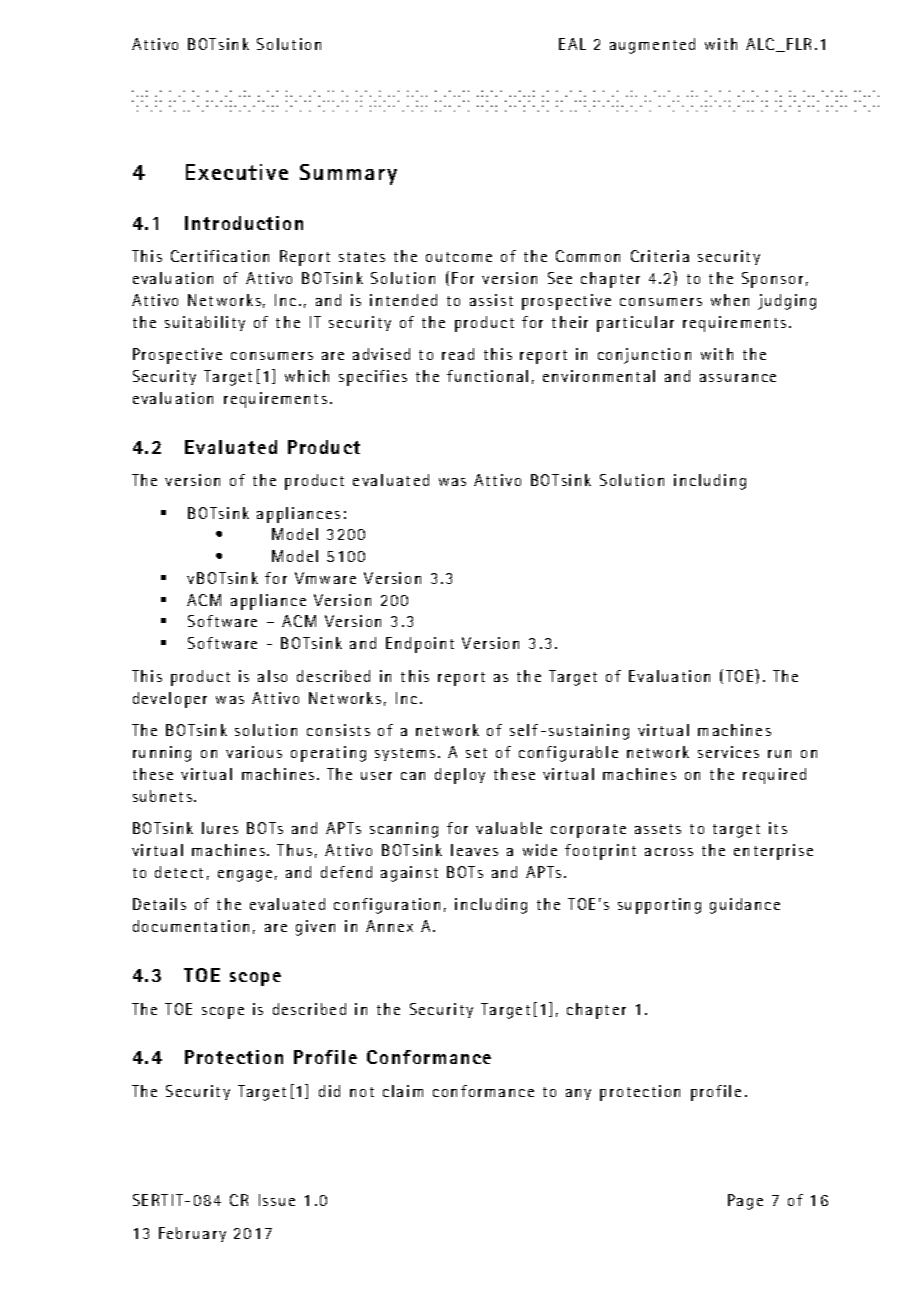  I want to click on Vmware, so click(325, 578).
